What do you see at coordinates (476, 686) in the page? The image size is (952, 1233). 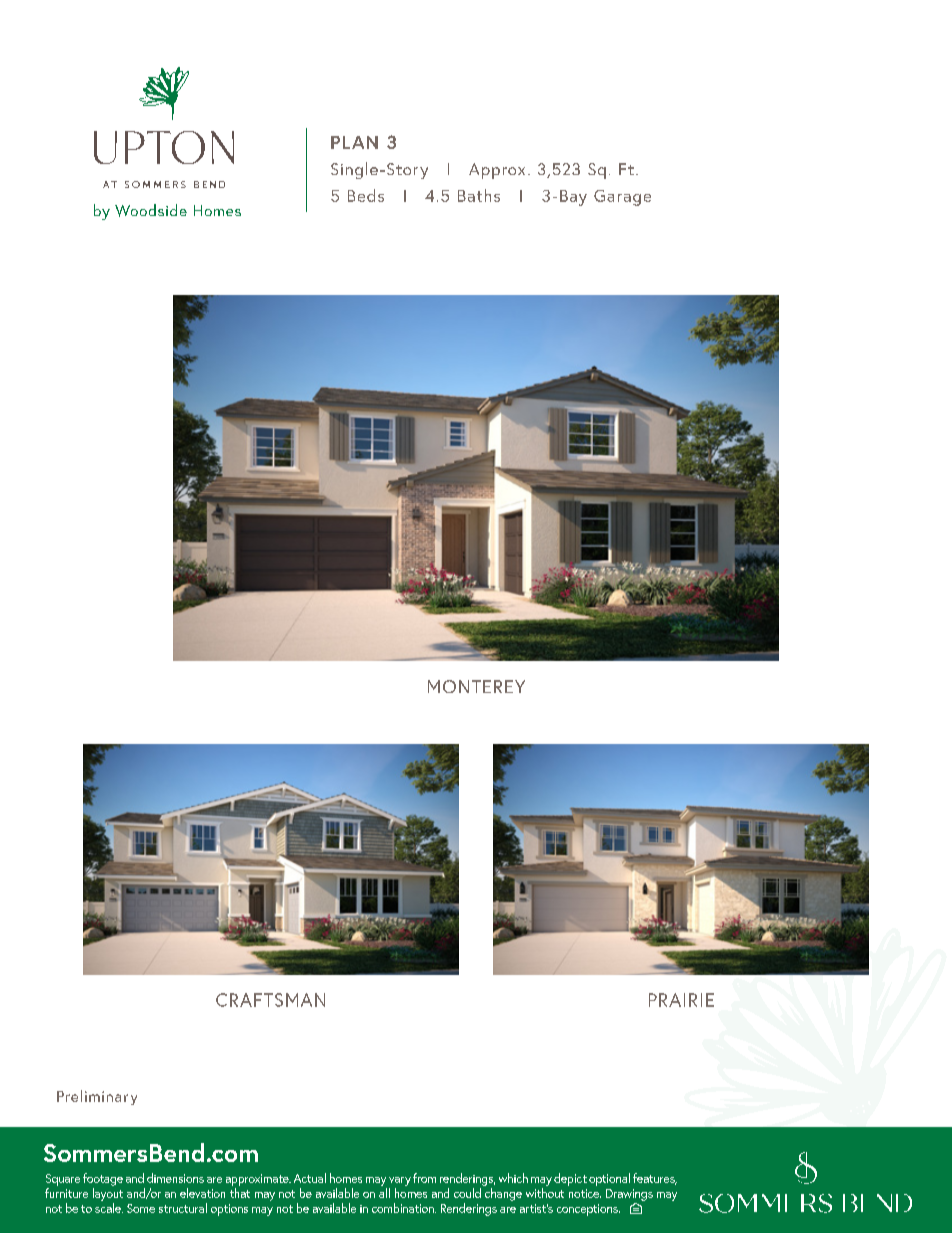 I see `MONTEREY` at bounding box center [476, 686].
